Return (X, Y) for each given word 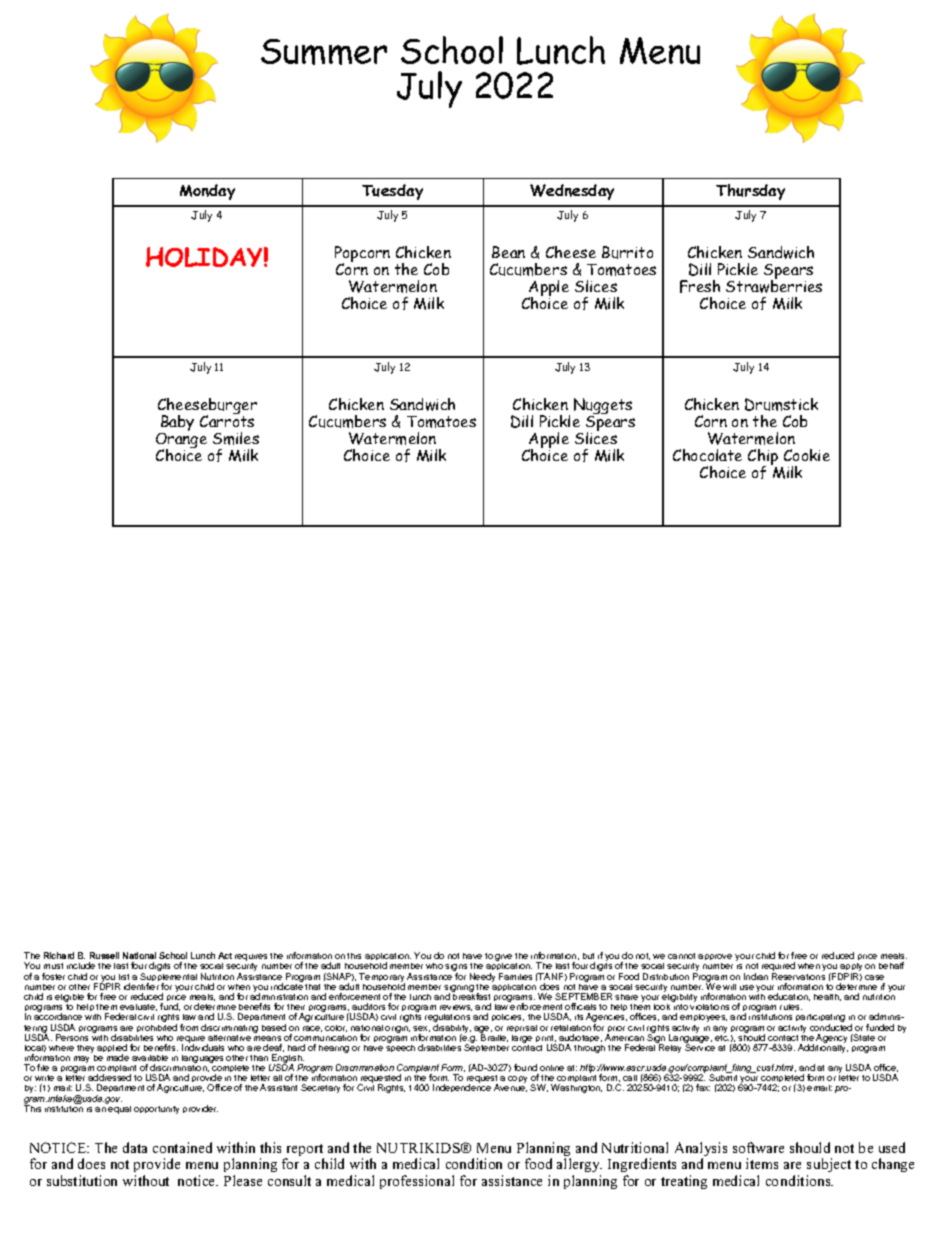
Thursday (750, 192)
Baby (176, 424)
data (135, 1147)
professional (417, 1182)
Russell (104, 955)
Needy (482, 979)
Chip (763, 458)
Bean (508, 252)
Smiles (236, 438)
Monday (207, 192)
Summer (324, 52)
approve (715, 959)
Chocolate (707, 455)
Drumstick (781, 404)
